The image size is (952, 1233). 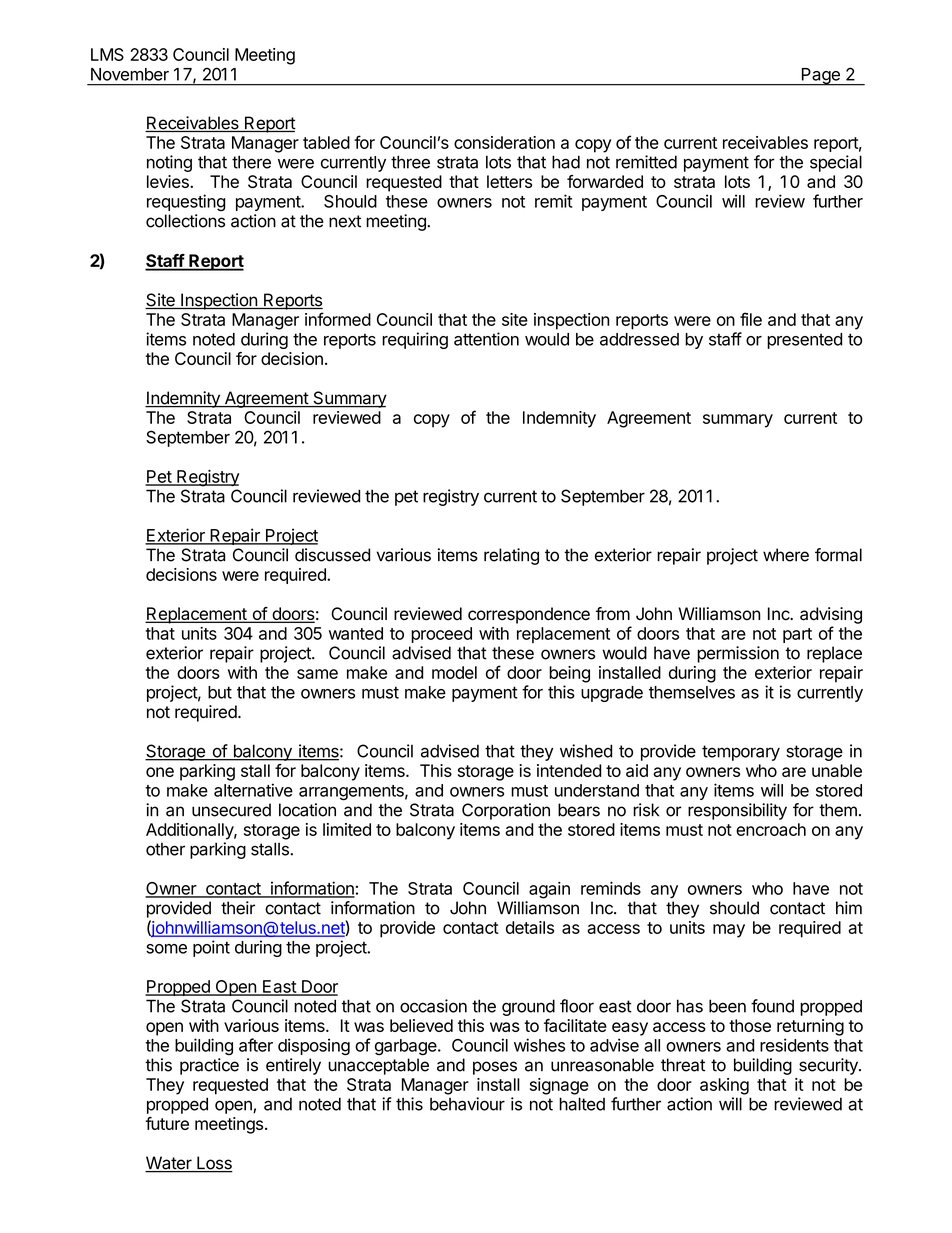 What do you see at coordinates (804, 341) in the document?
I see `presented` at bounding box center [804, 341].
